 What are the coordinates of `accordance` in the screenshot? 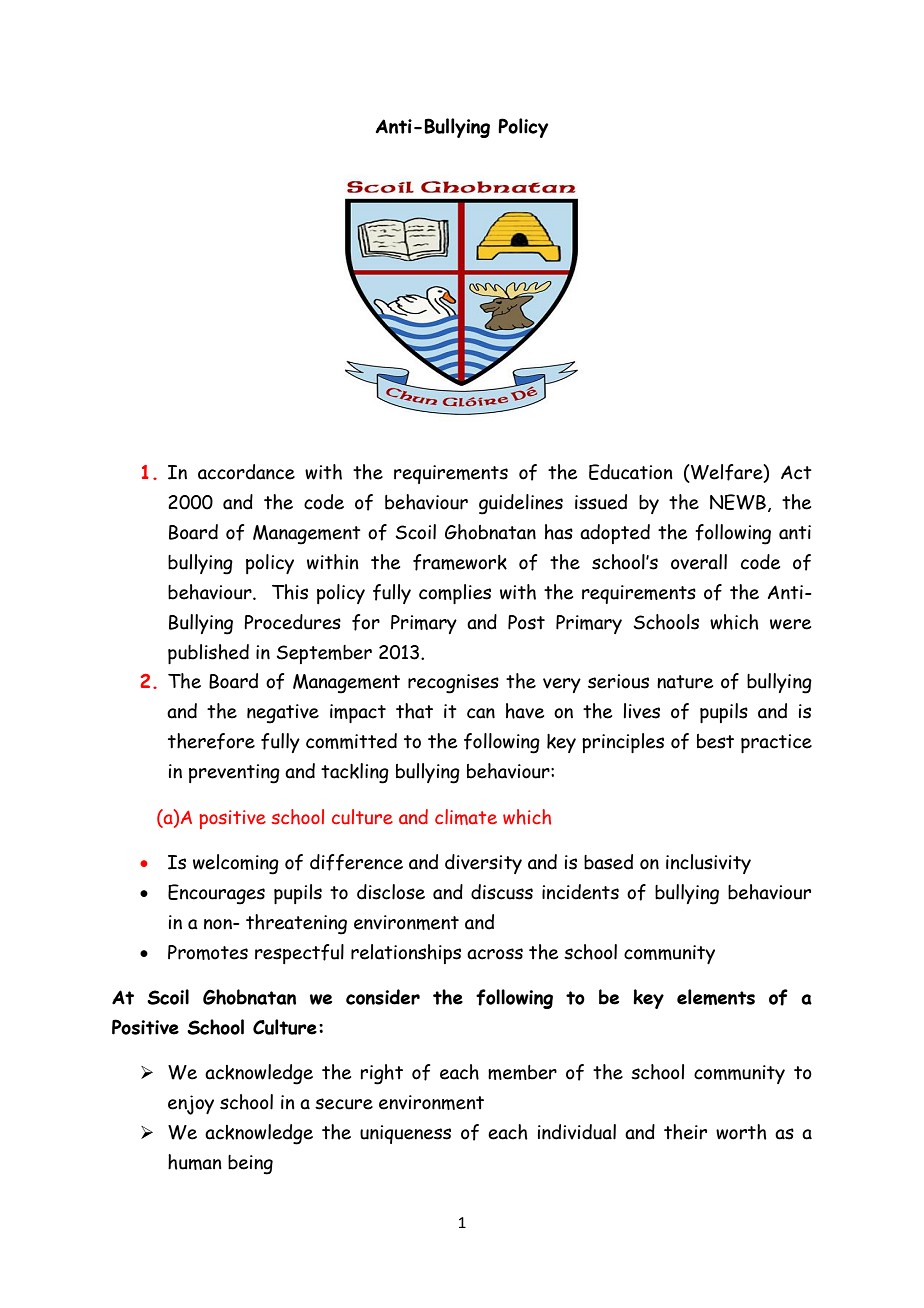 It's located at (246, 472).
